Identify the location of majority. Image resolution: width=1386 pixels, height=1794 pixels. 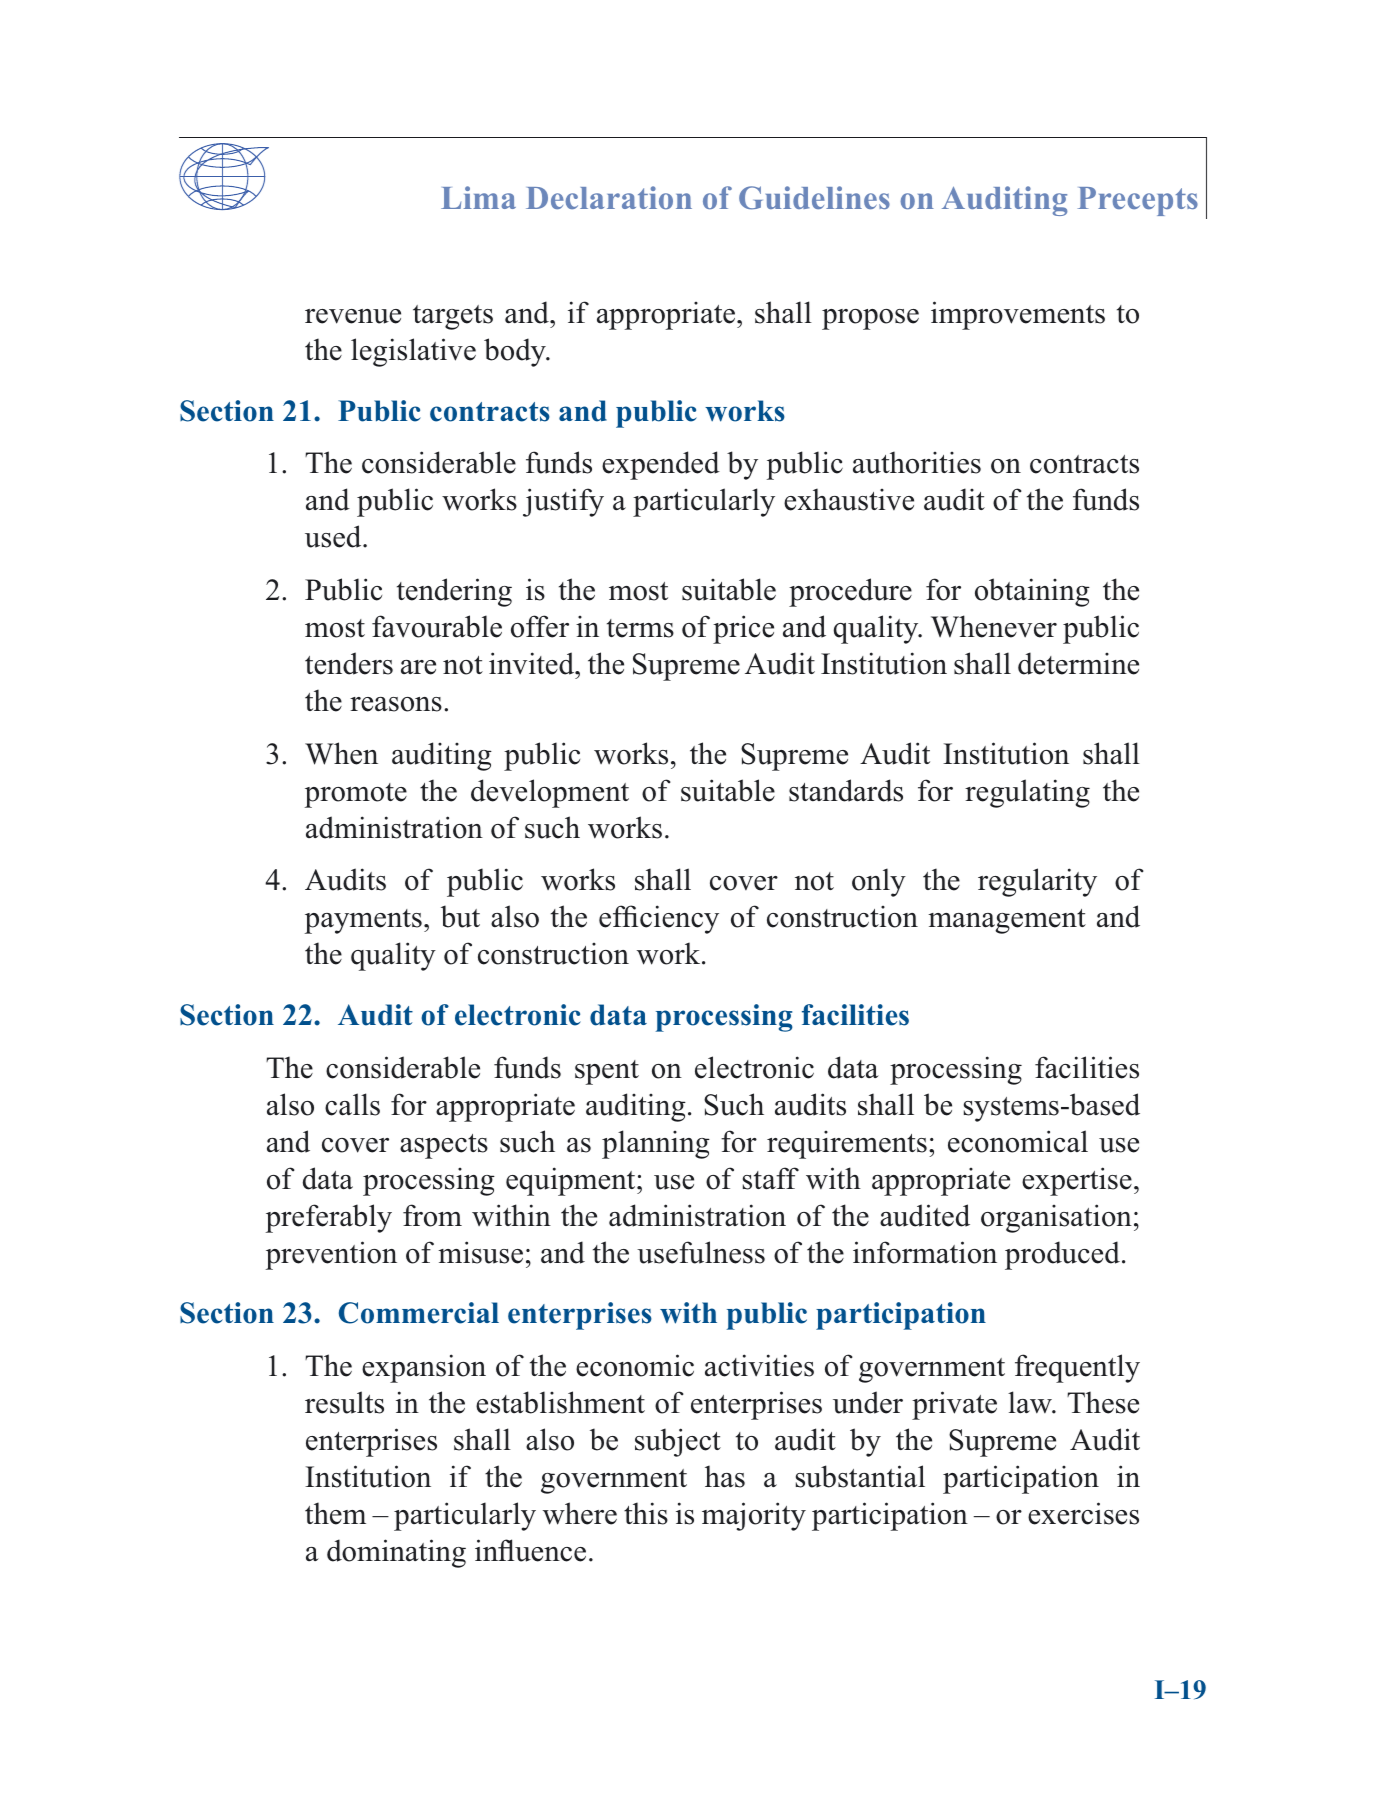
(754, 1516).
